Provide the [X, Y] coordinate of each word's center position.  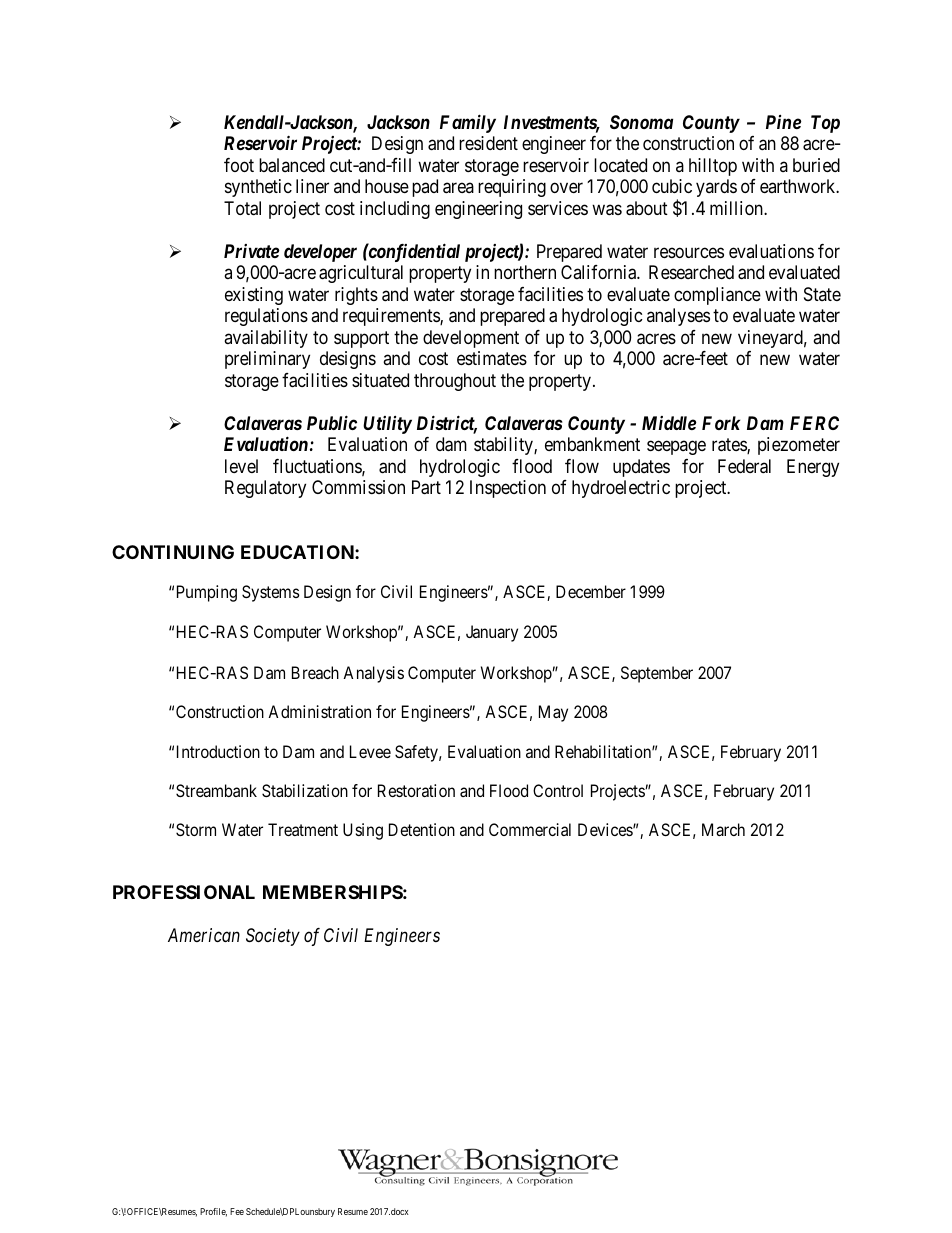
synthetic [258, 188]
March [723, 829]
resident [488, 143]
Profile [213, 1212]
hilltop [713, 167]
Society [273, 937]
